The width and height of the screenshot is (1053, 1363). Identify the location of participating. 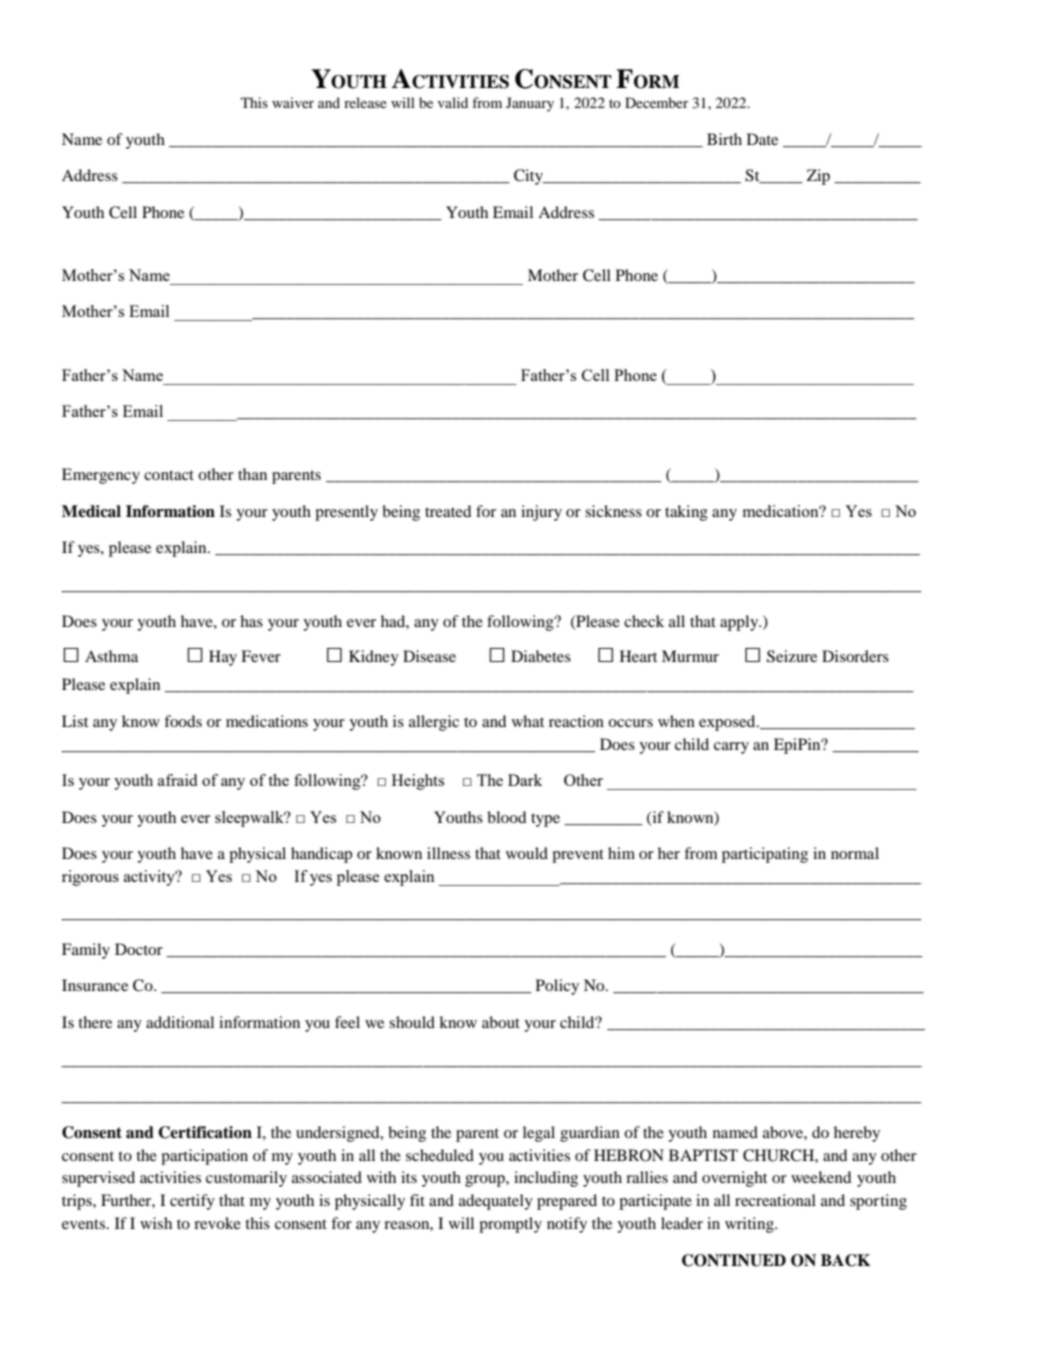
(765, 855).
